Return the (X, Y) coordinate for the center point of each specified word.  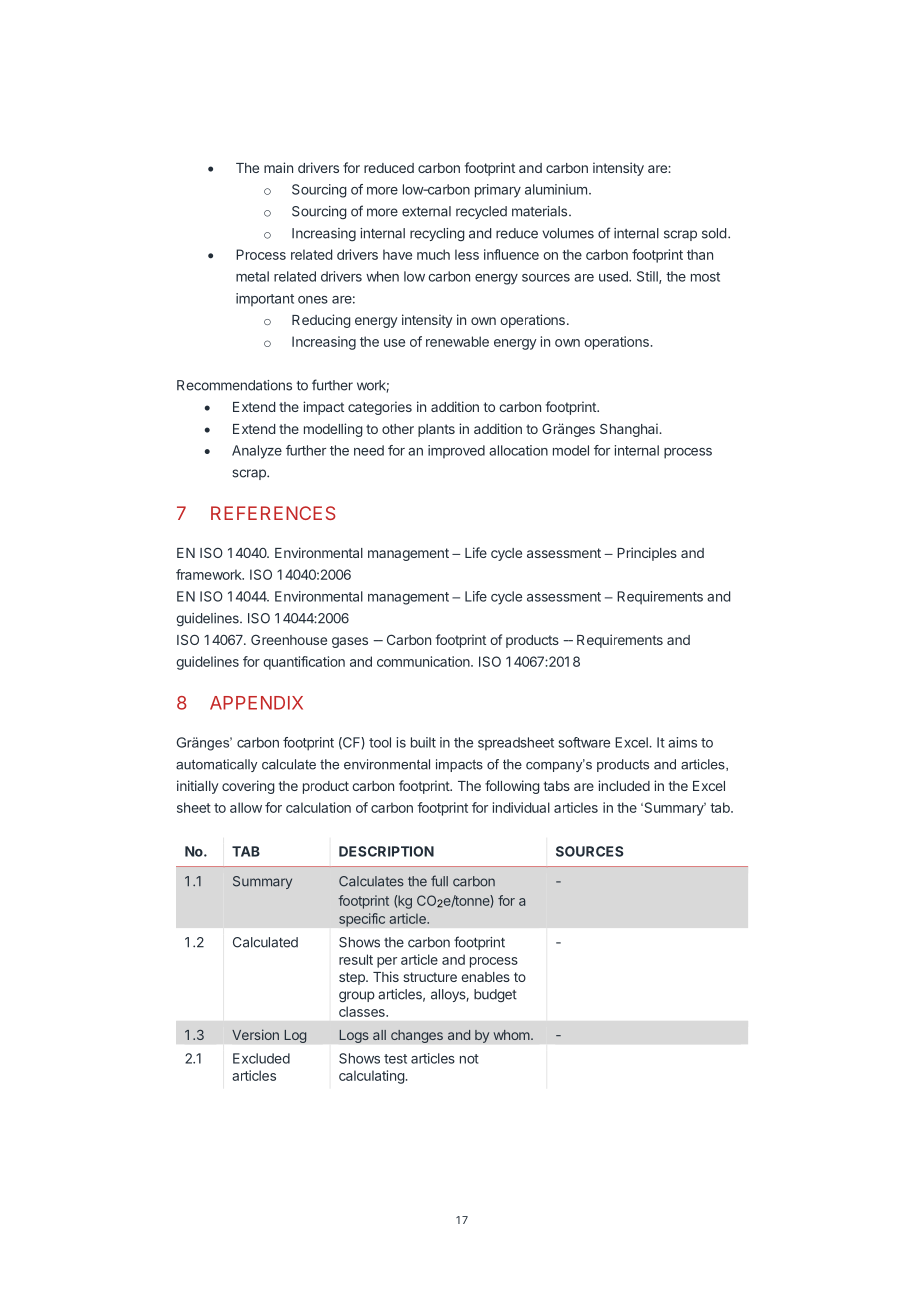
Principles (647, 554)
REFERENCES (273, 513)
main (278, 167)
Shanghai (630, 430)
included (624, 785)
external (426, 211)
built (423, 742)
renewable (457, 341)
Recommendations (234, 385)
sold (714, 233)
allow (246, 807)
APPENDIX (256, 703)
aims (682, 742)
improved (456, 452)
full (439, 881)
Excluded (261, 1058)
